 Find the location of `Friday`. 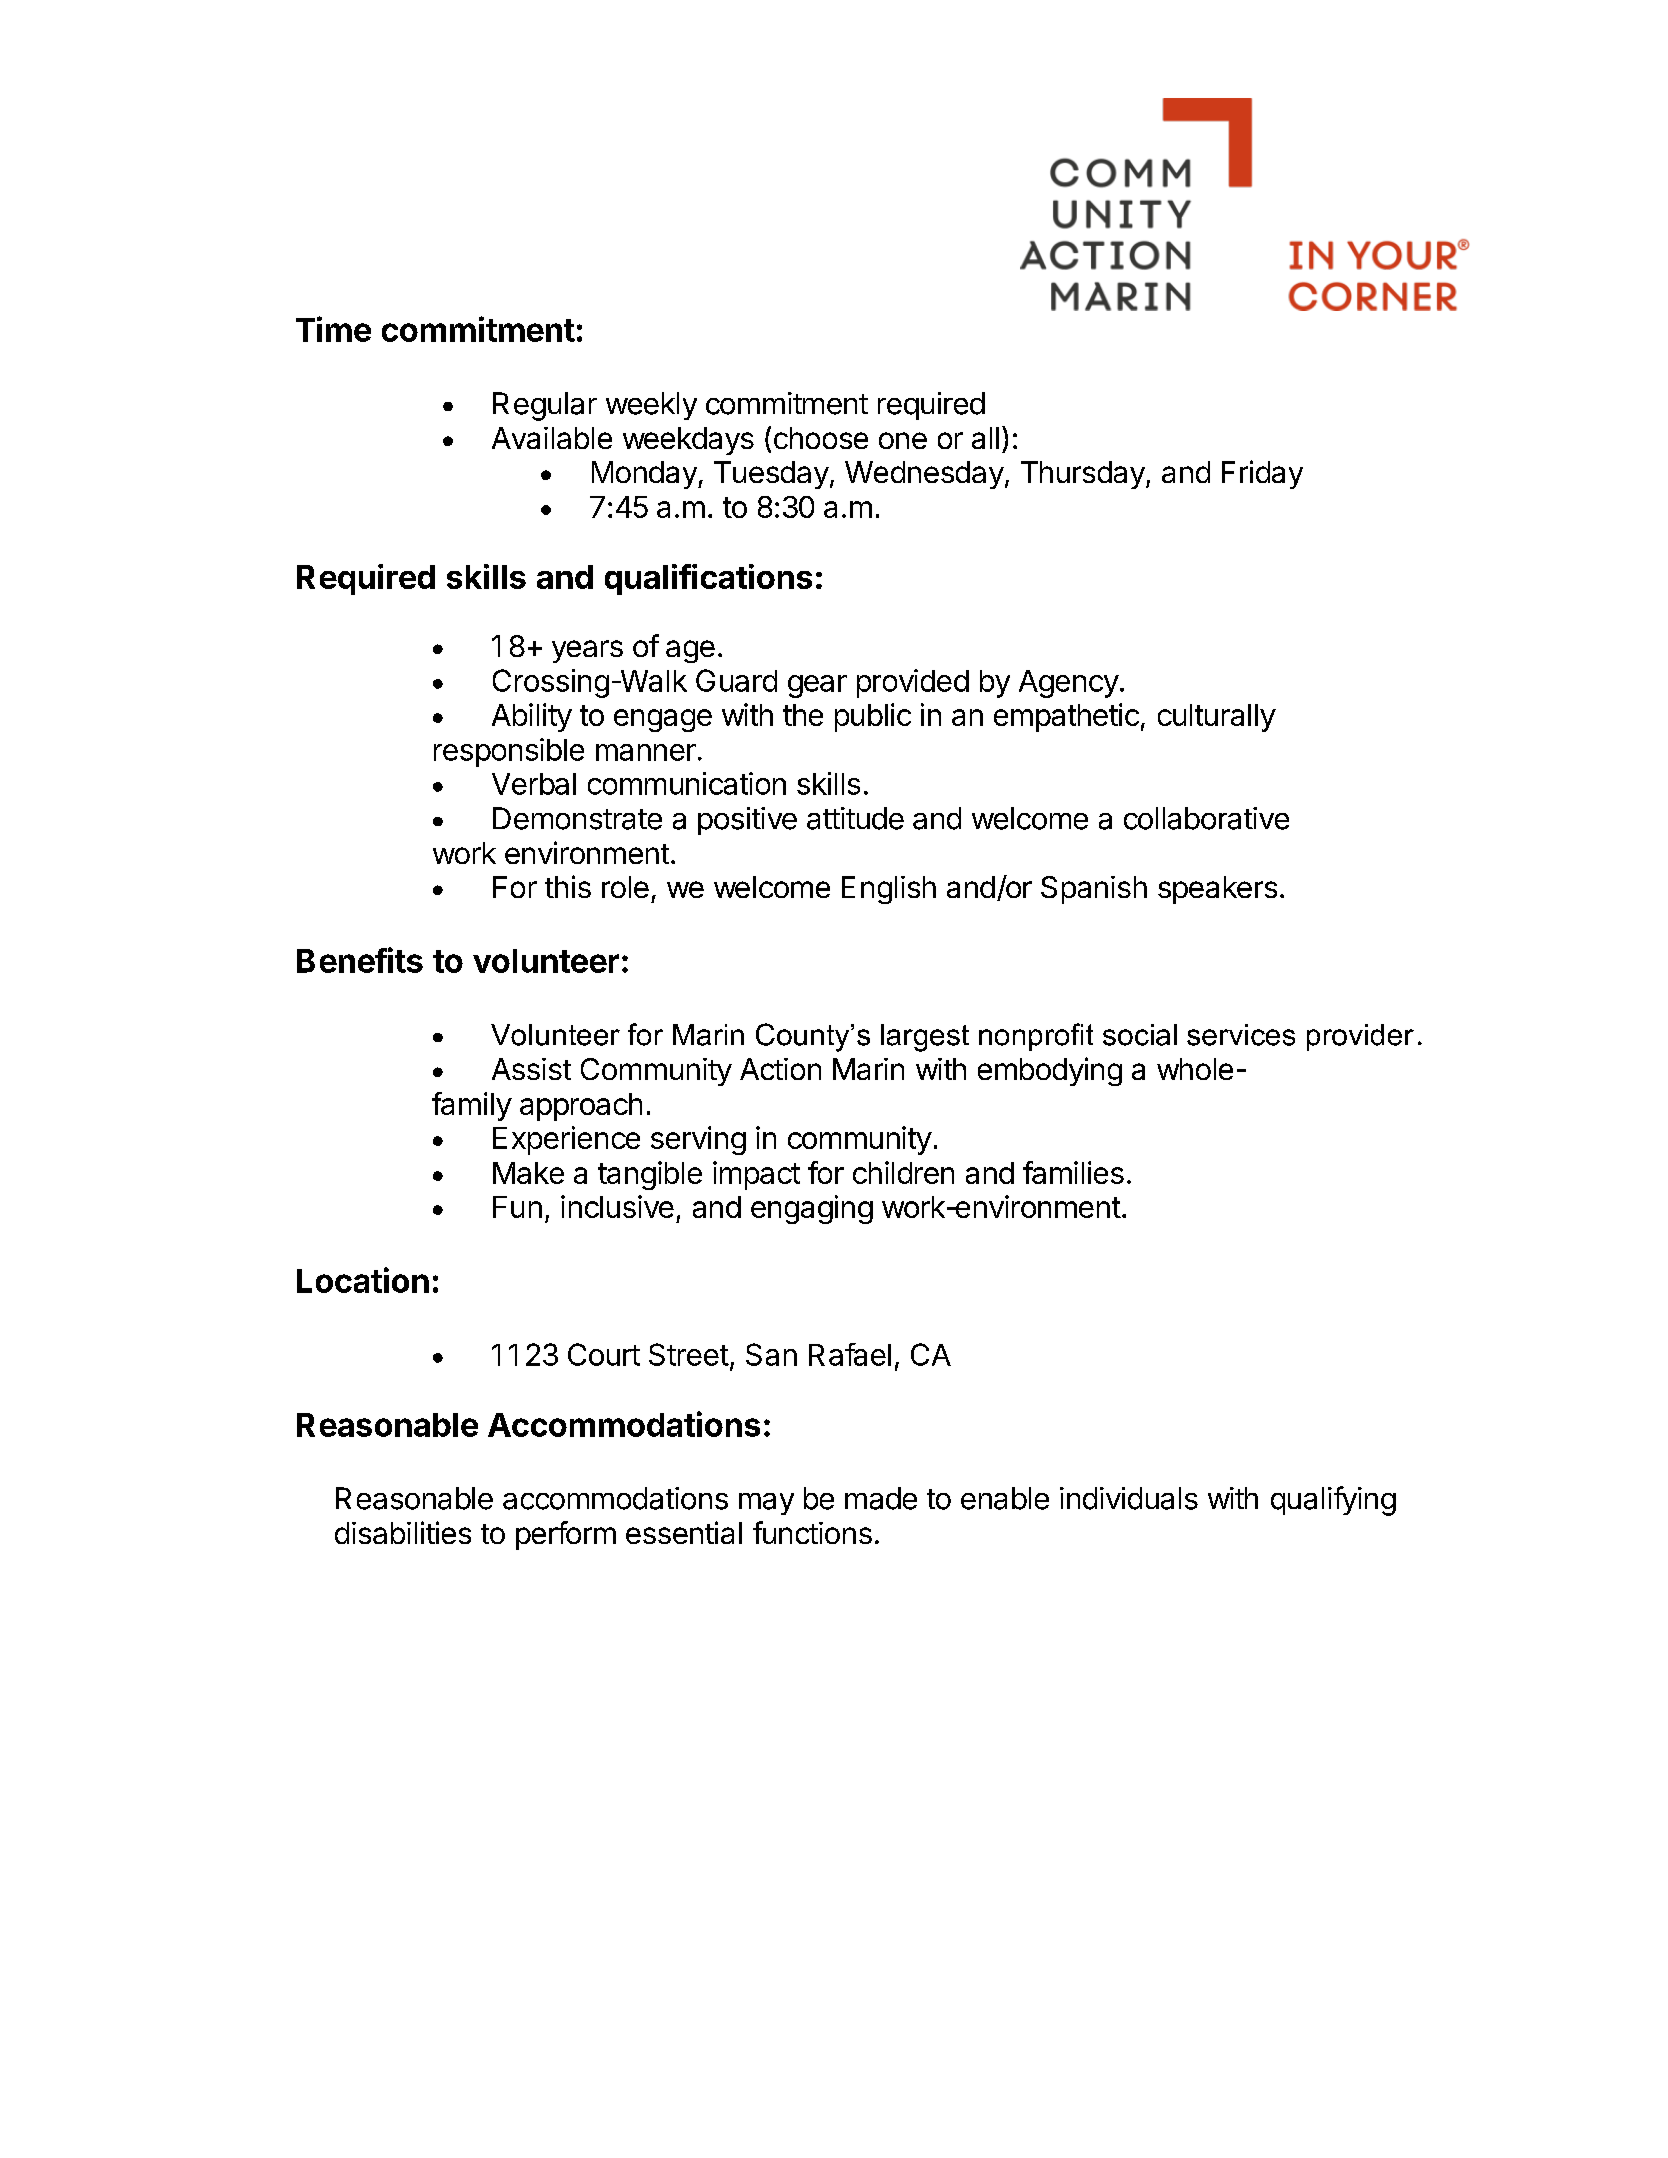

Friday is located at coordinates (1262, 474).
